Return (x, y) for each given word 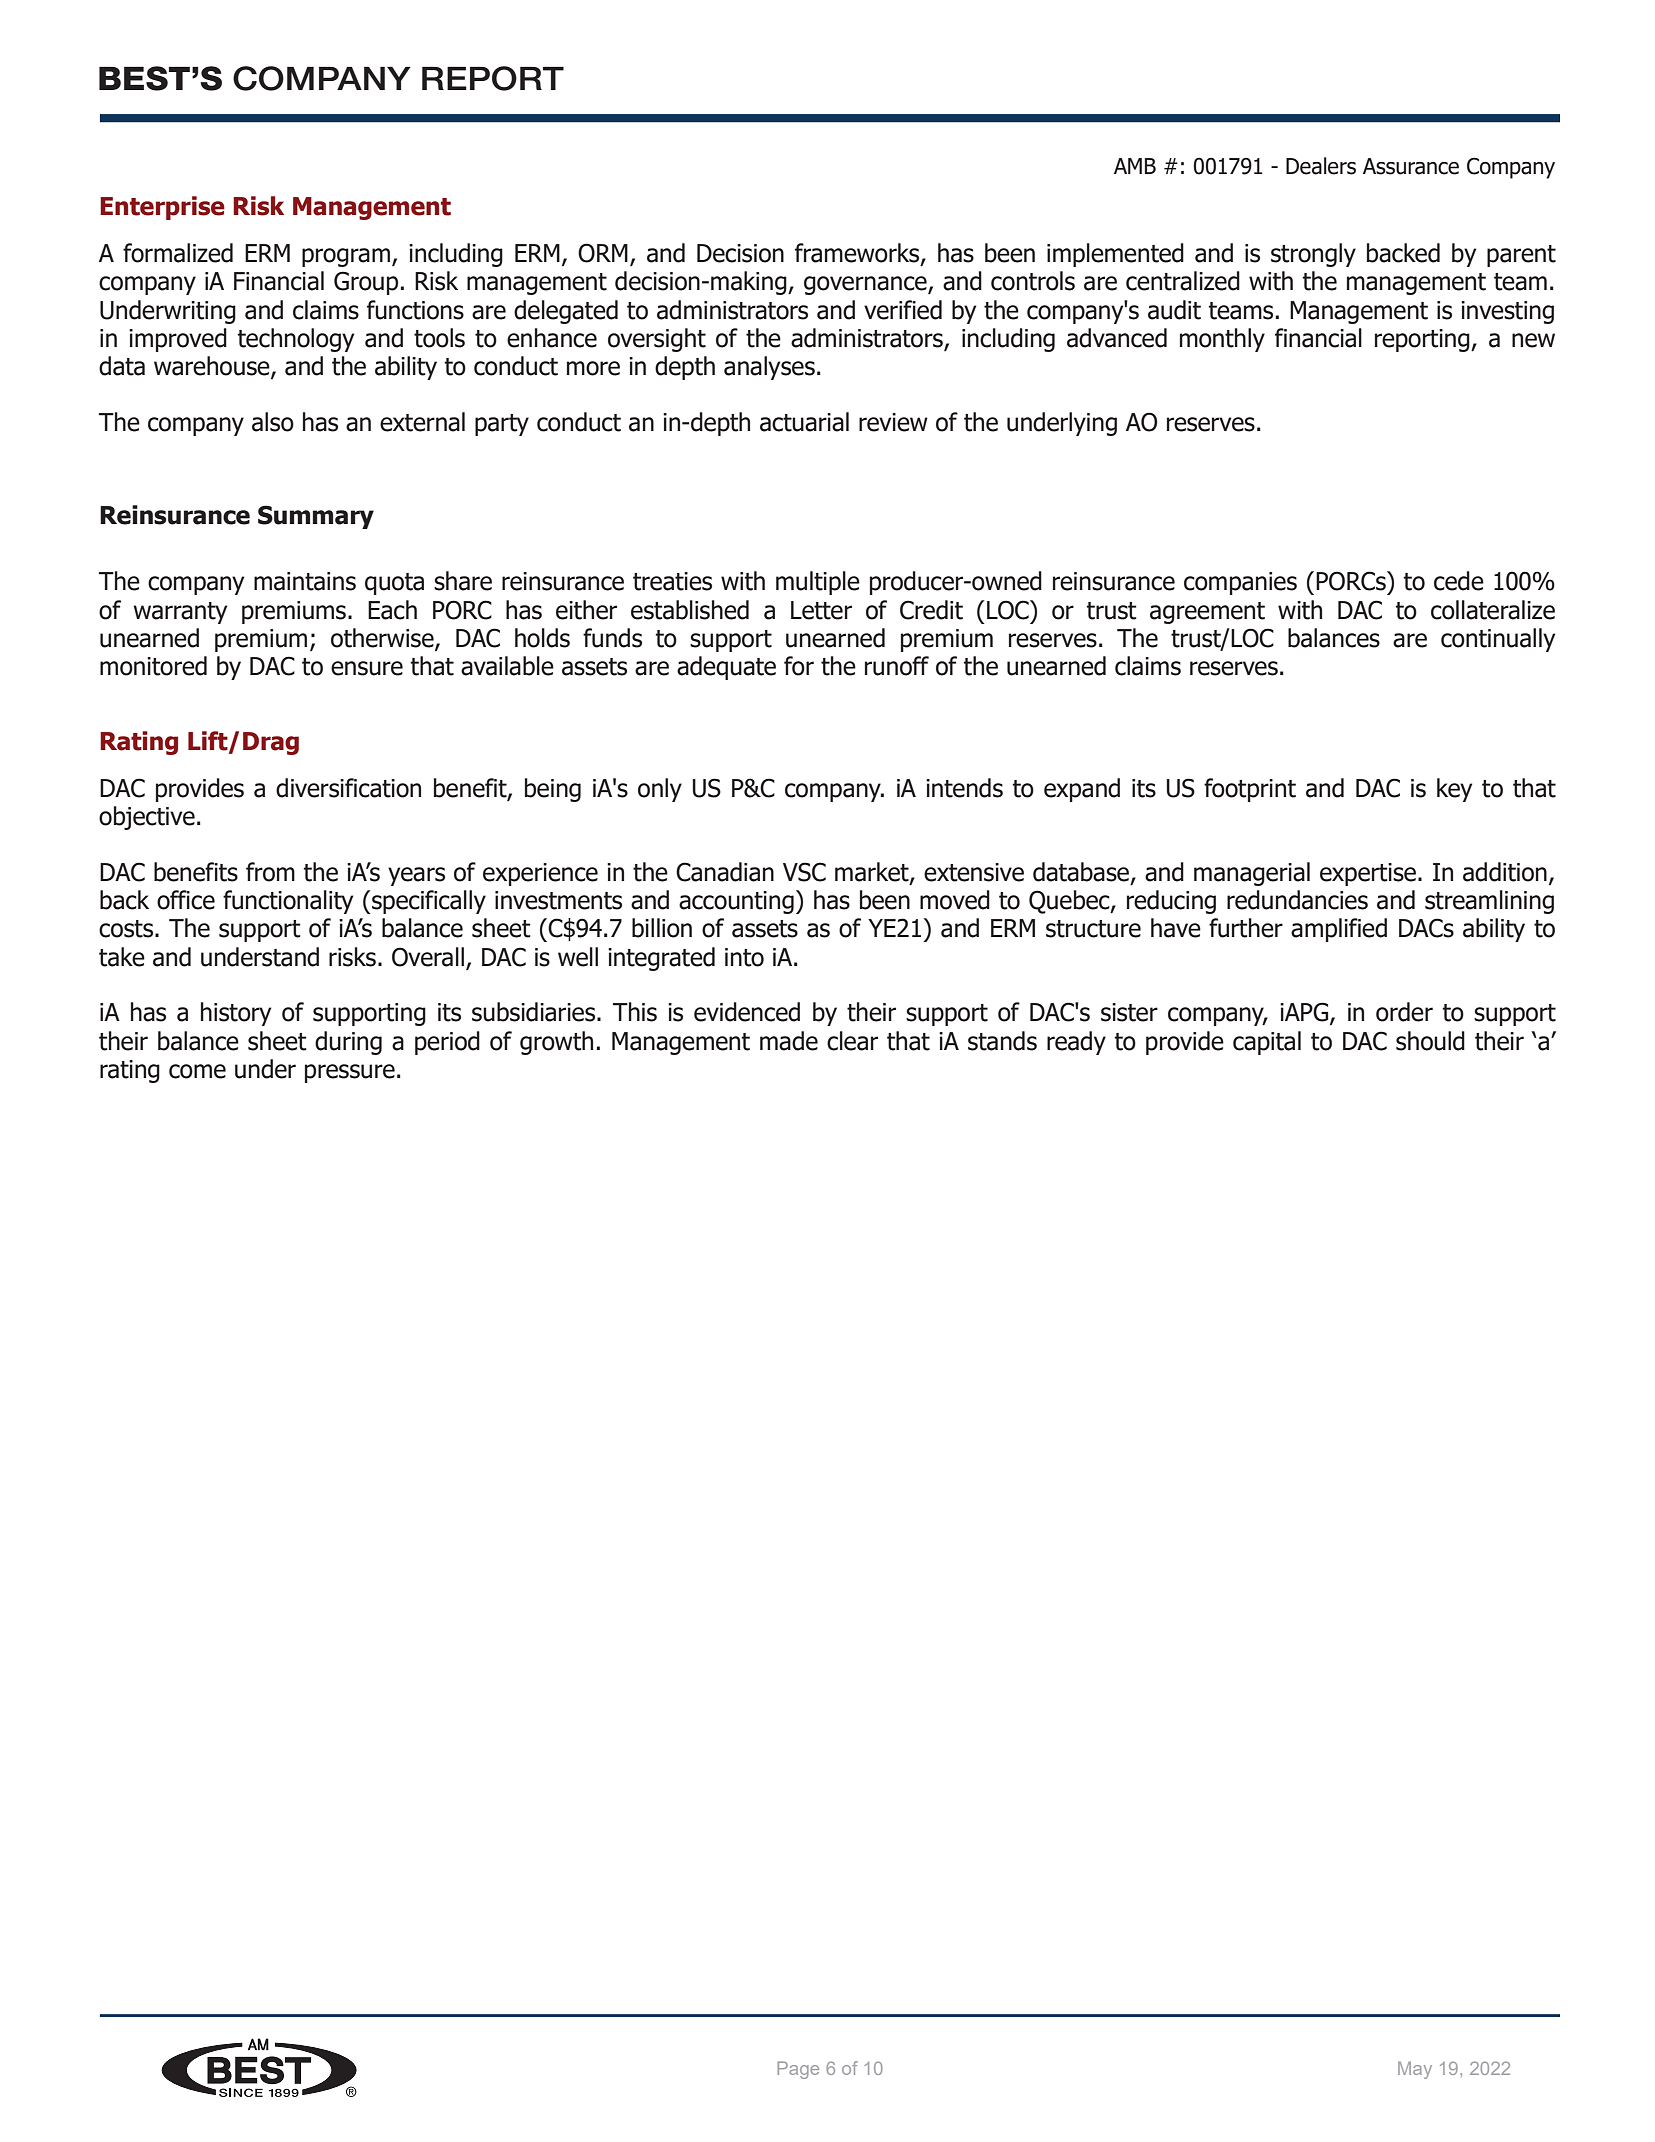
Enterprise (162, 208)
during (348, 1043)
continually (1498, 640)
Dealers (1321, 166)
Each (392, 610)
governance (866, 285)
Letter (821, 610)
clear (852, 1041)
